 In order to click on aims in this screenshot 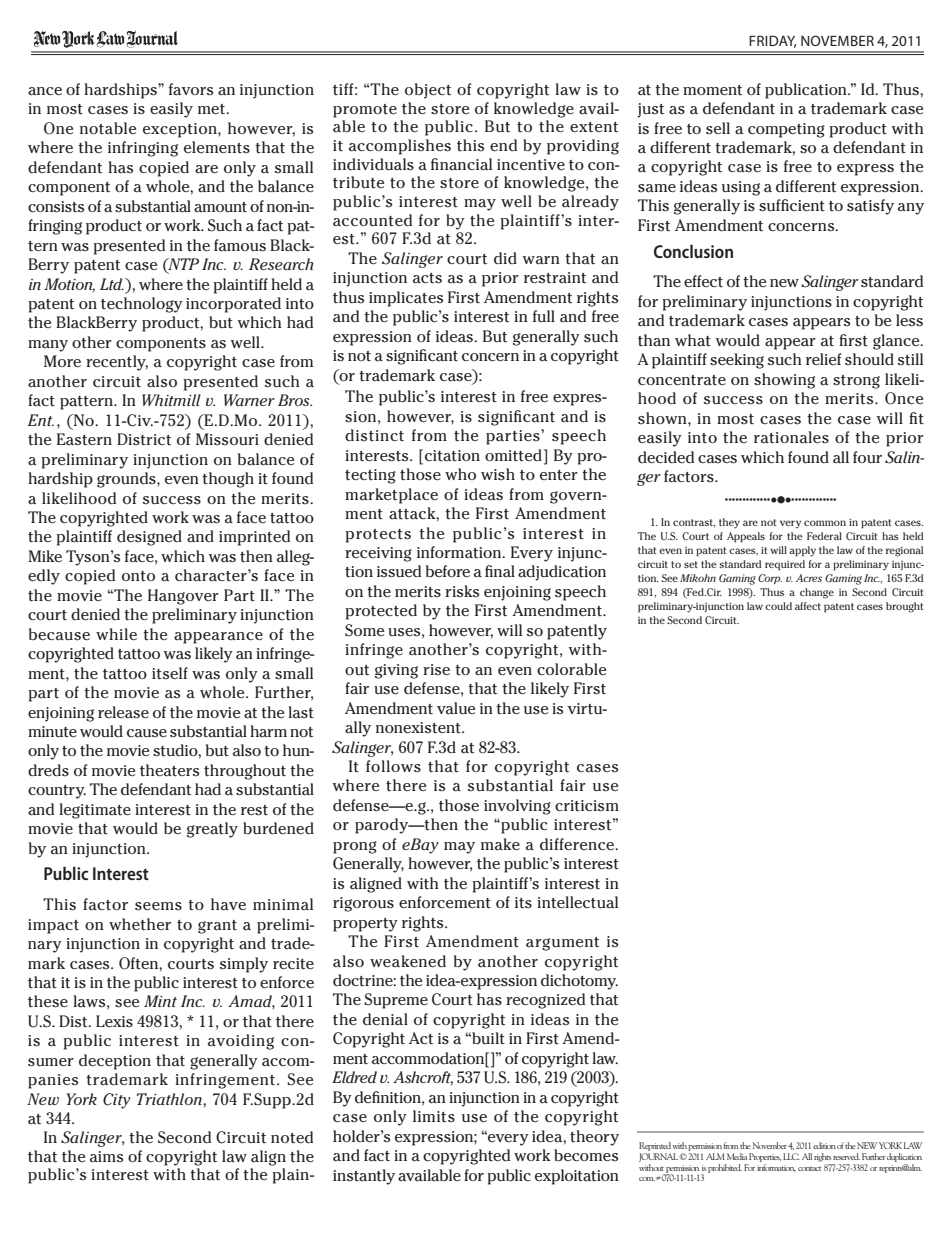, I will do `click(106, 1157)`.
